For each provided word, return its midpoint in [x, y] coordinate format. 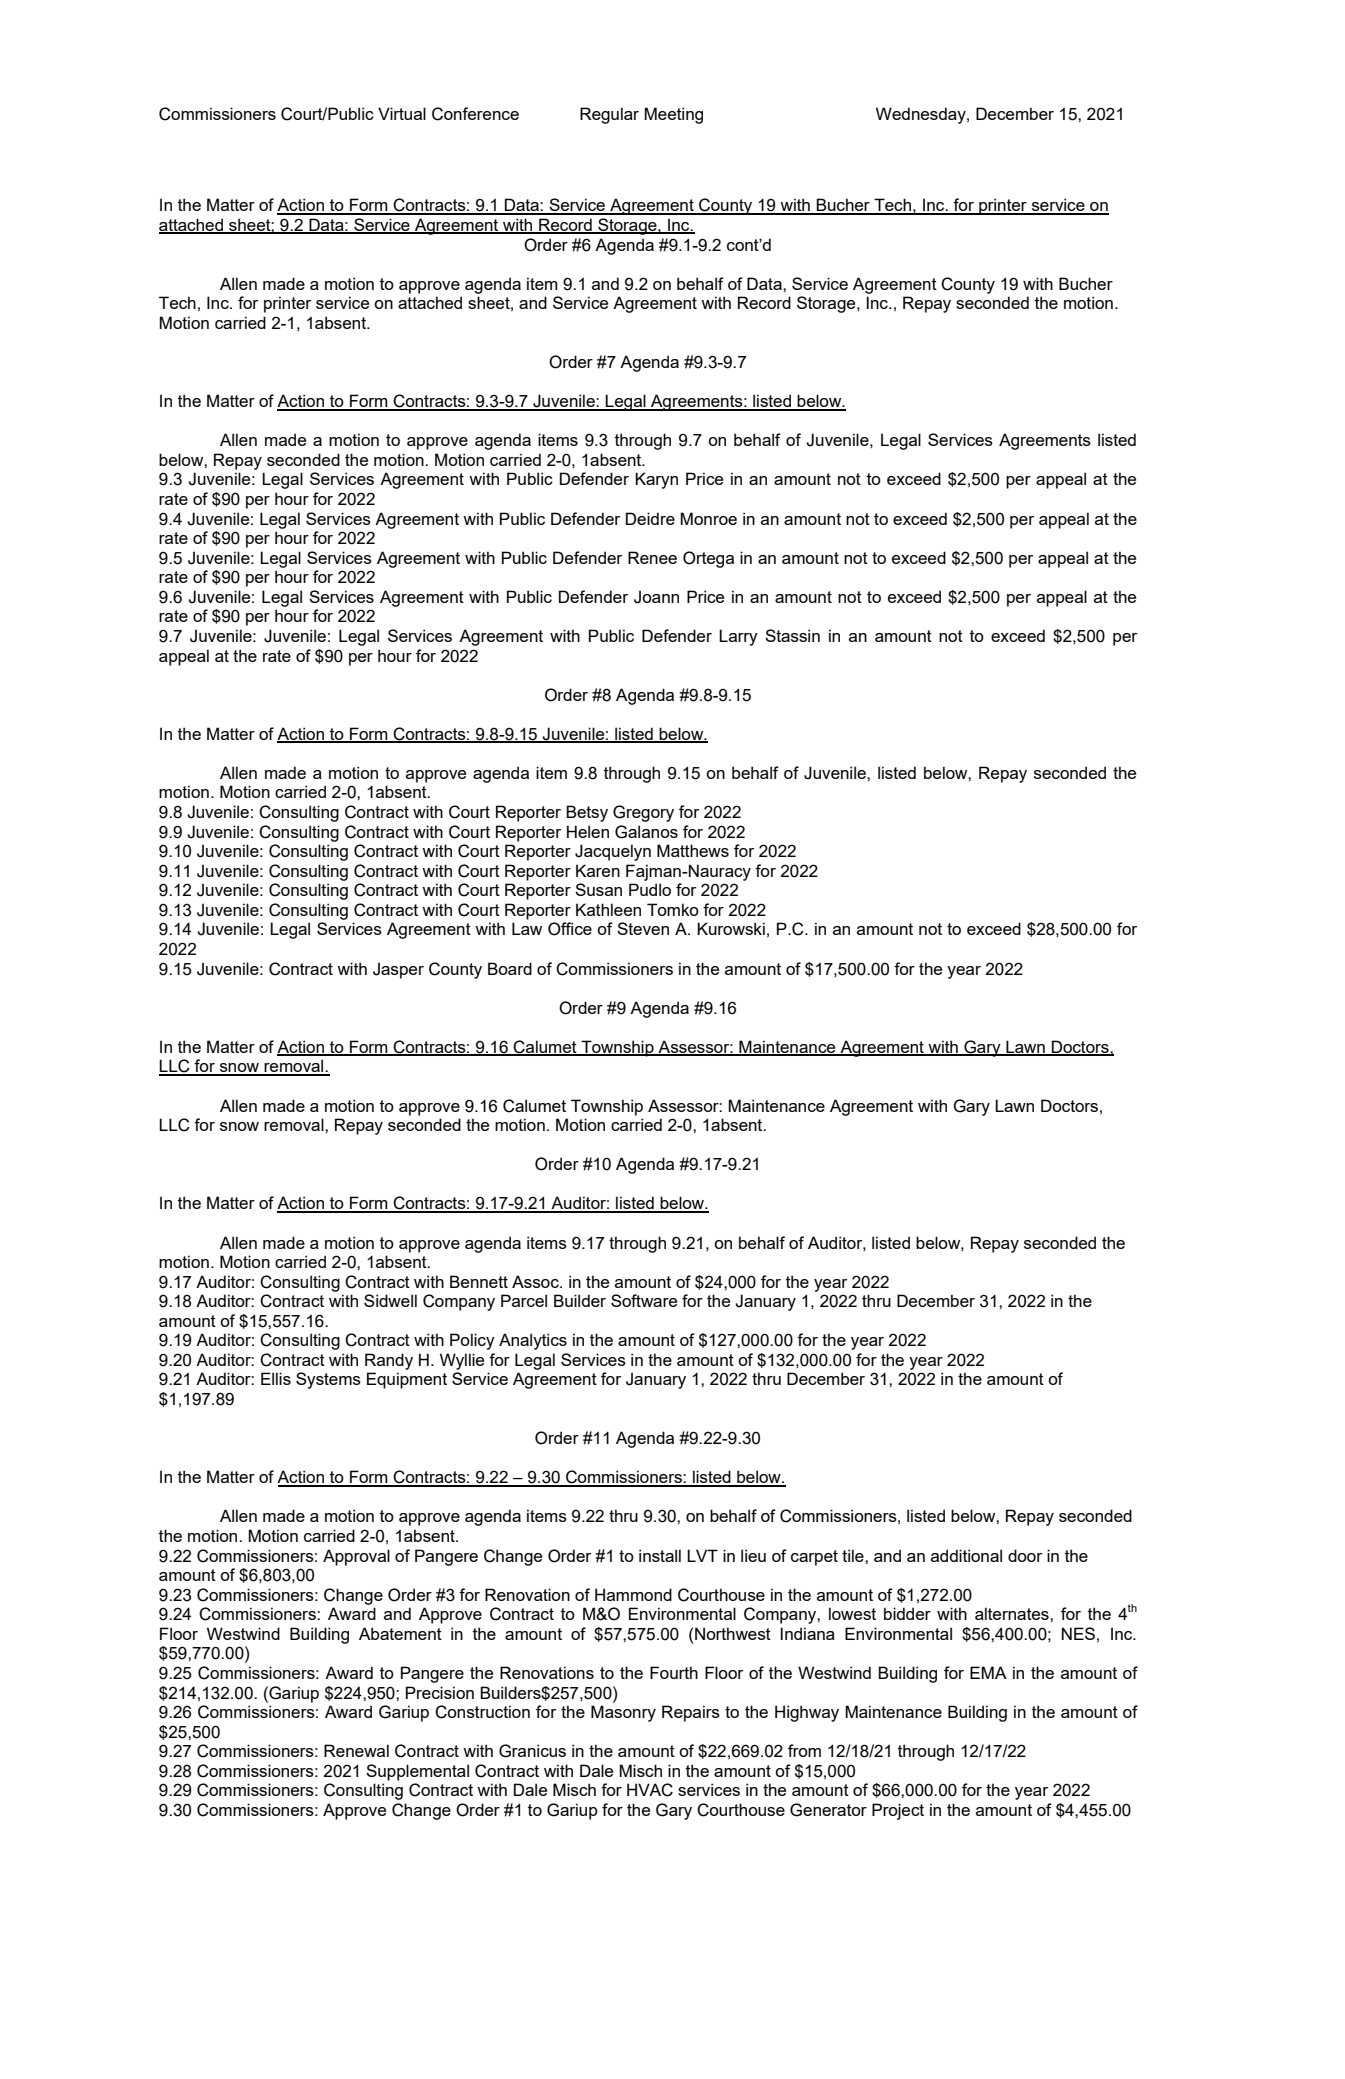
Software [644, 1300]
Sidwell [390, 1300]
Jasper [398, 970]
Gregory [643, 813]
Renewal [356, 1750]
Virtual [402, 113]
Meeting [673, 115]
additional [966, 1555]
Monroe [708, 518]
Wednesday [922, 115]
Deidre [650, 518]
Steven [643, 928]
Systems [328, 1380]
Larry [738, 637]
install [660, 1555]
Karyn [656, 480]
